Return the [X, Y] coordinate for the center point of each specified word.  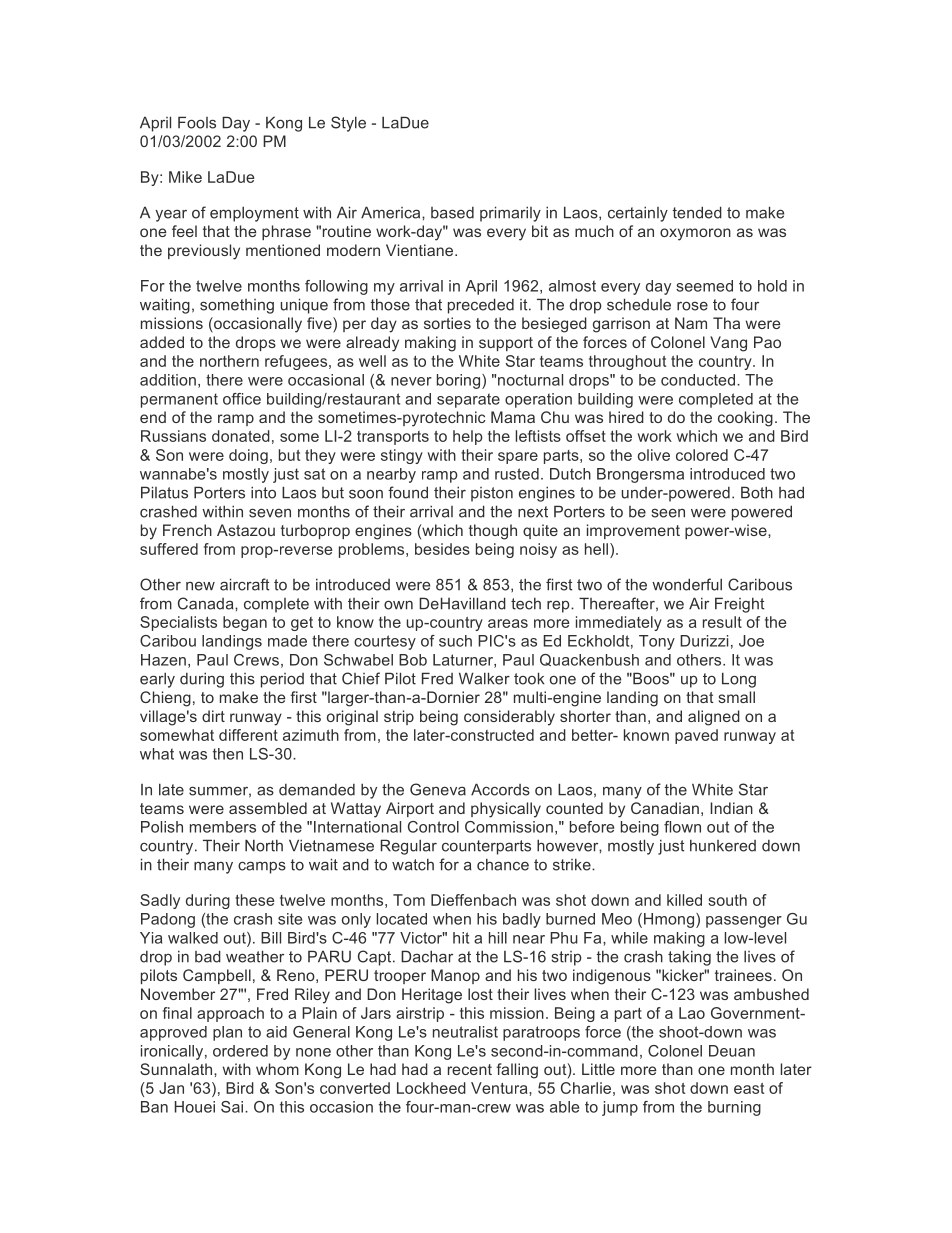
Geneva [438, 789]
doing [248, 456]
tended [697, 212]
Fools [197, 122]
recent [470, 1069]
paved [696, 736]
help [468, 437]
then [228, 754]
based [452, 213]
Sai [233, 1107]
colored [702, 455]
